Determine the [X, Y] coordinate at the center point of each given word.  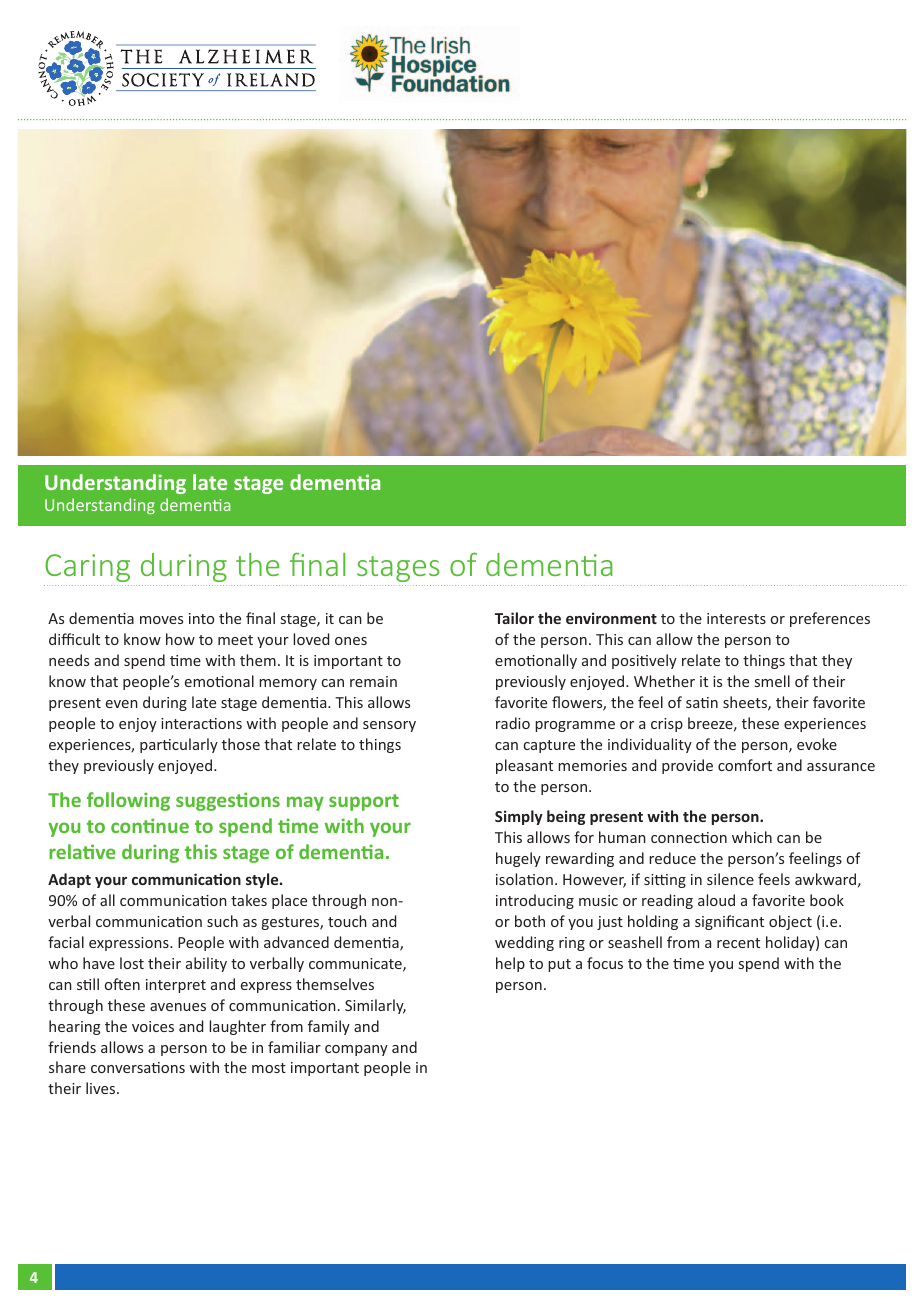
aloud [716, 900]
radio [513, 723]
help [510, 964]
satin [702, 702]
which [752, 837]
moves [161, 620]
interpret [176, 986]
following [128, 801]
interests [736, 618]
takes [249, 900]
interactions [201, 723]
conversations [138, 1067]
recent [738, 943]
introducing [535, 901]
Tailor [514, 618]
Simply [519, 817]
